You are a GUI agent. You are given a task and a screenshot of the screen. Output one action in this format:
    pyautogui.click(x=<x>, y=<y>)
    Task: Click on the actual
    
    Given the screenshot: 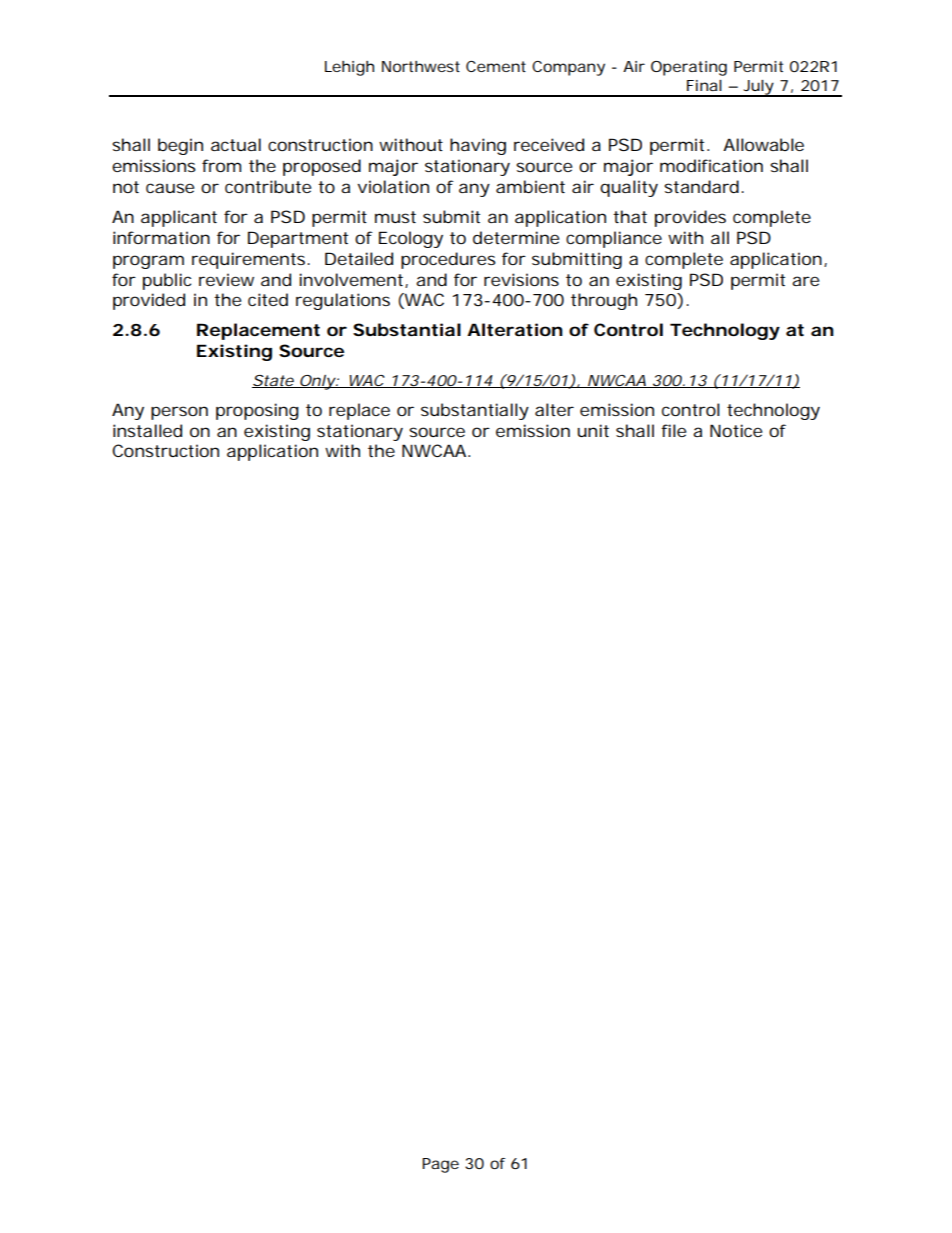 What is the action you would take?
    pyautogui.click(x=236, y=144)
